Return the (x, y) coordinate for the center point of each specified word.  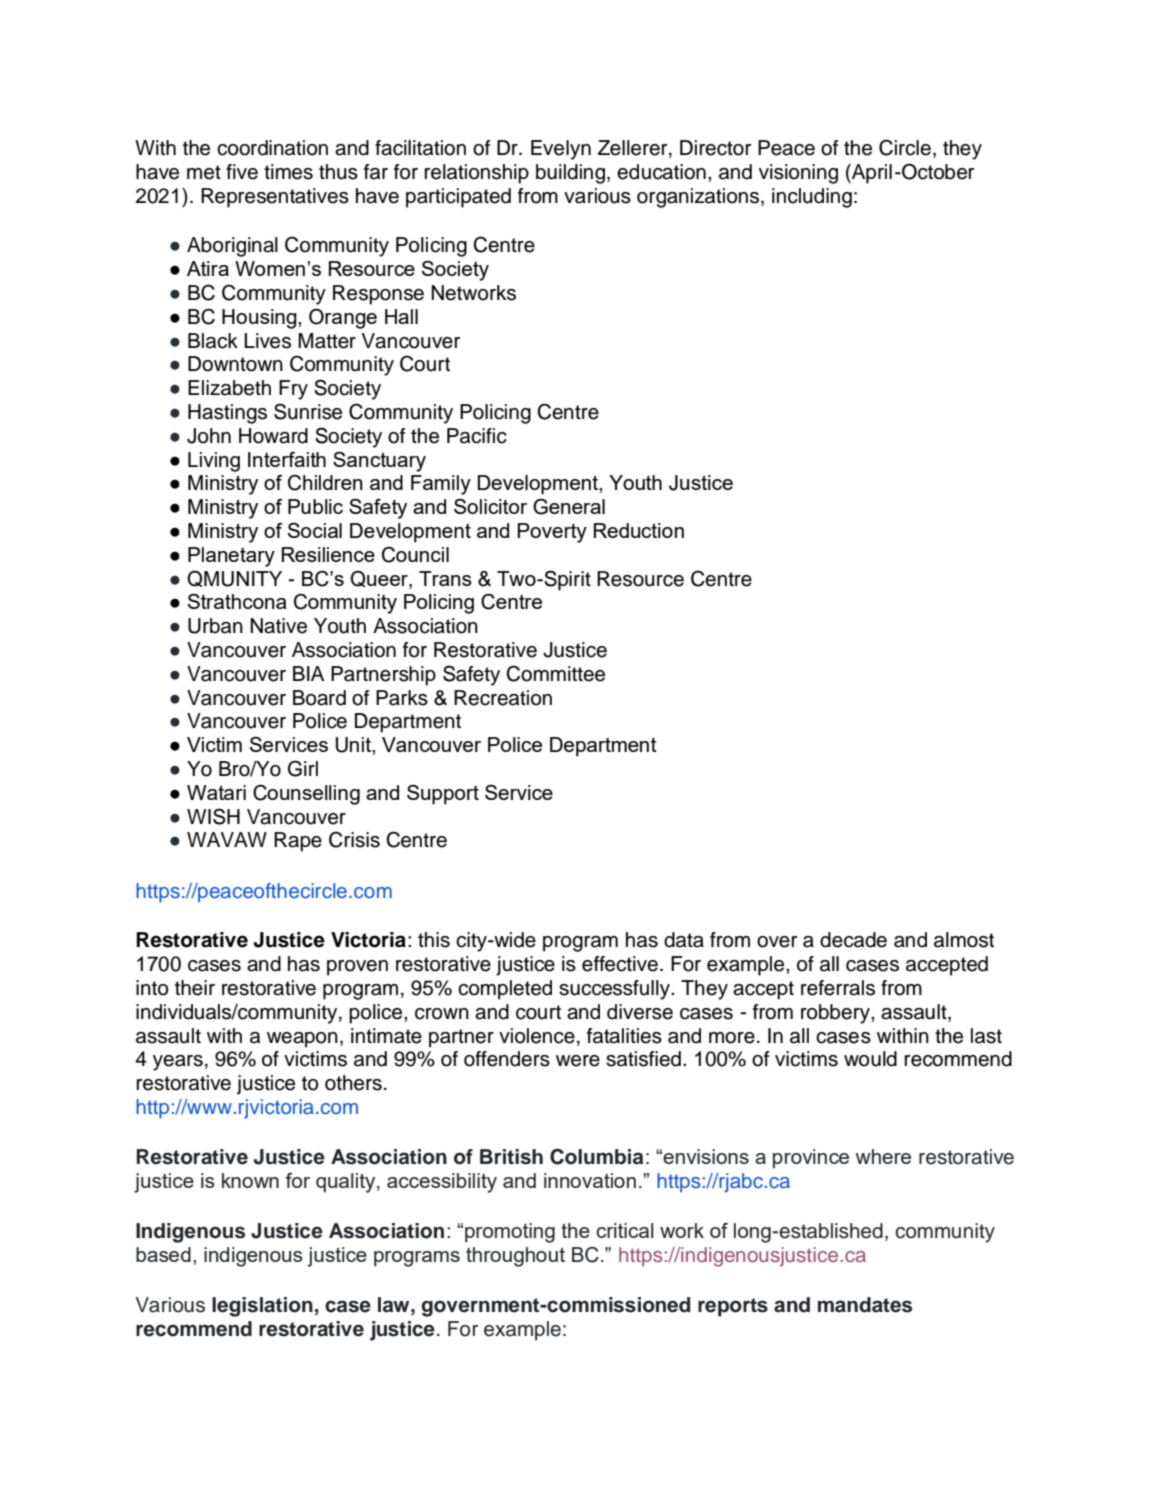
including (812, 198)
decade (853, 940)
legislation (262, 1307)
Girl (303, 768)
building (570, 174)
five (242, 172)
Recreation (503, 698)
